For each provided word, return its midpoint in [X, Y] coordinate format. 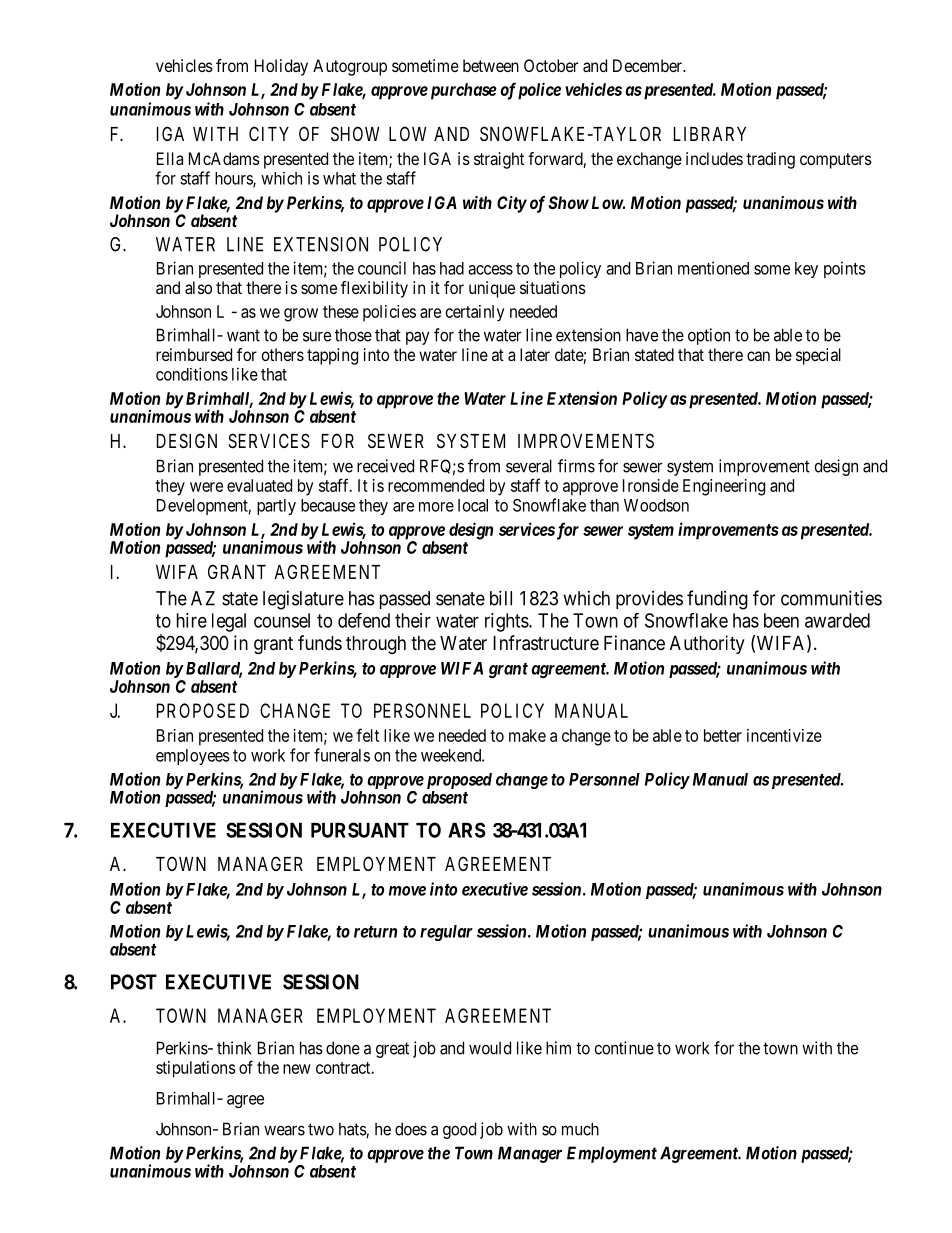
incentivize [784, 735]
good [459, 1130]
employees [193, 757]
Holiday [281, 67]
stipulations [196, 1069]
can [758, 356]
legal [229, 622]
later [535, 354]
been [781, 620]
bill [501, 598]
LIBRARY [710, 134]
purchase [462, 91]
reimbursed [194, 354]
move [407, 891]
